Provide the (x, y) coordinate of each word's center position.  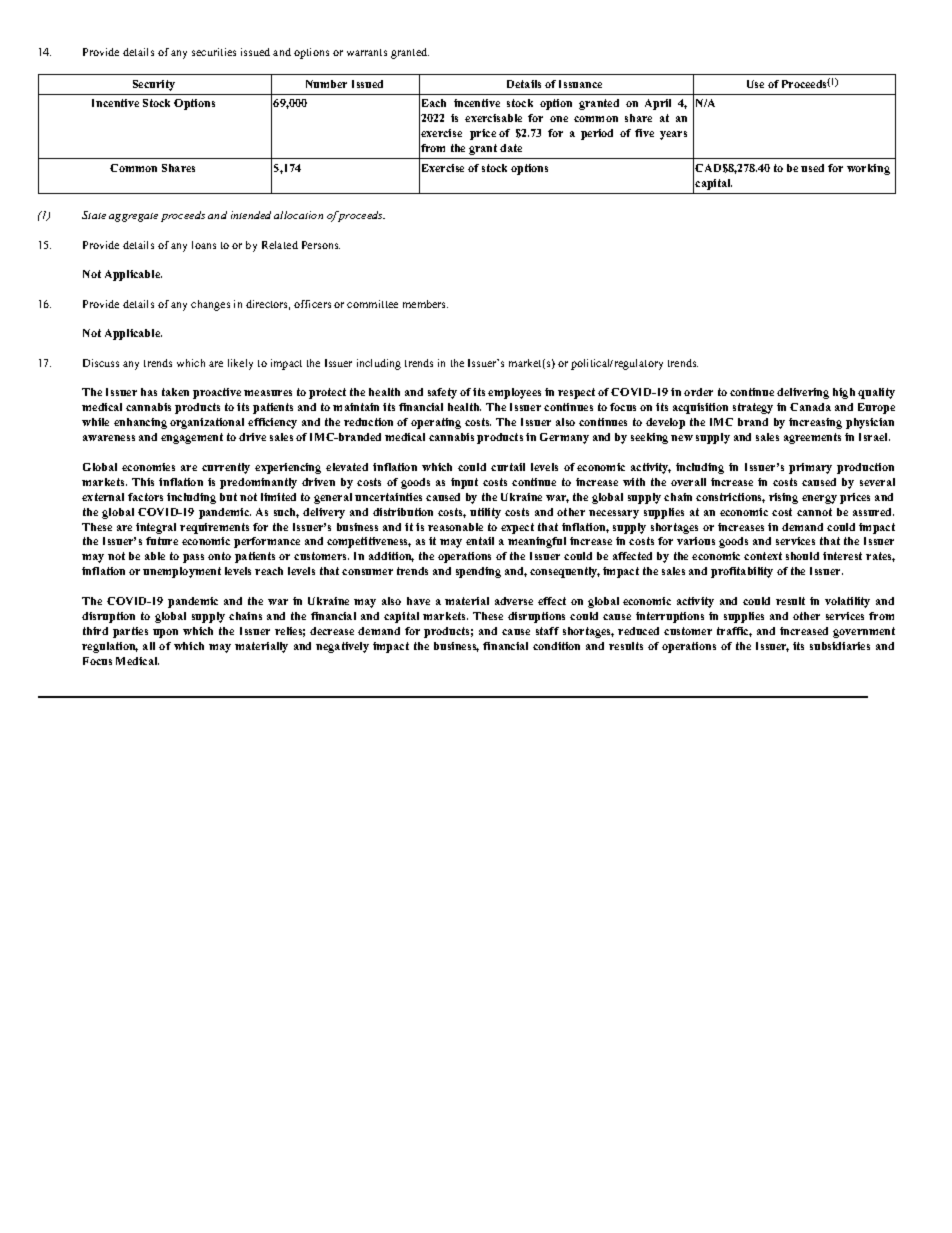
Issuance (580, 84)
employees (514, 393)
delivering (803, 393)
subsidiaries (840, 646)
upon (165, 633)
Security (154, 85)
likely (240, 364)
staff (547, 631)
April (658, 104)
